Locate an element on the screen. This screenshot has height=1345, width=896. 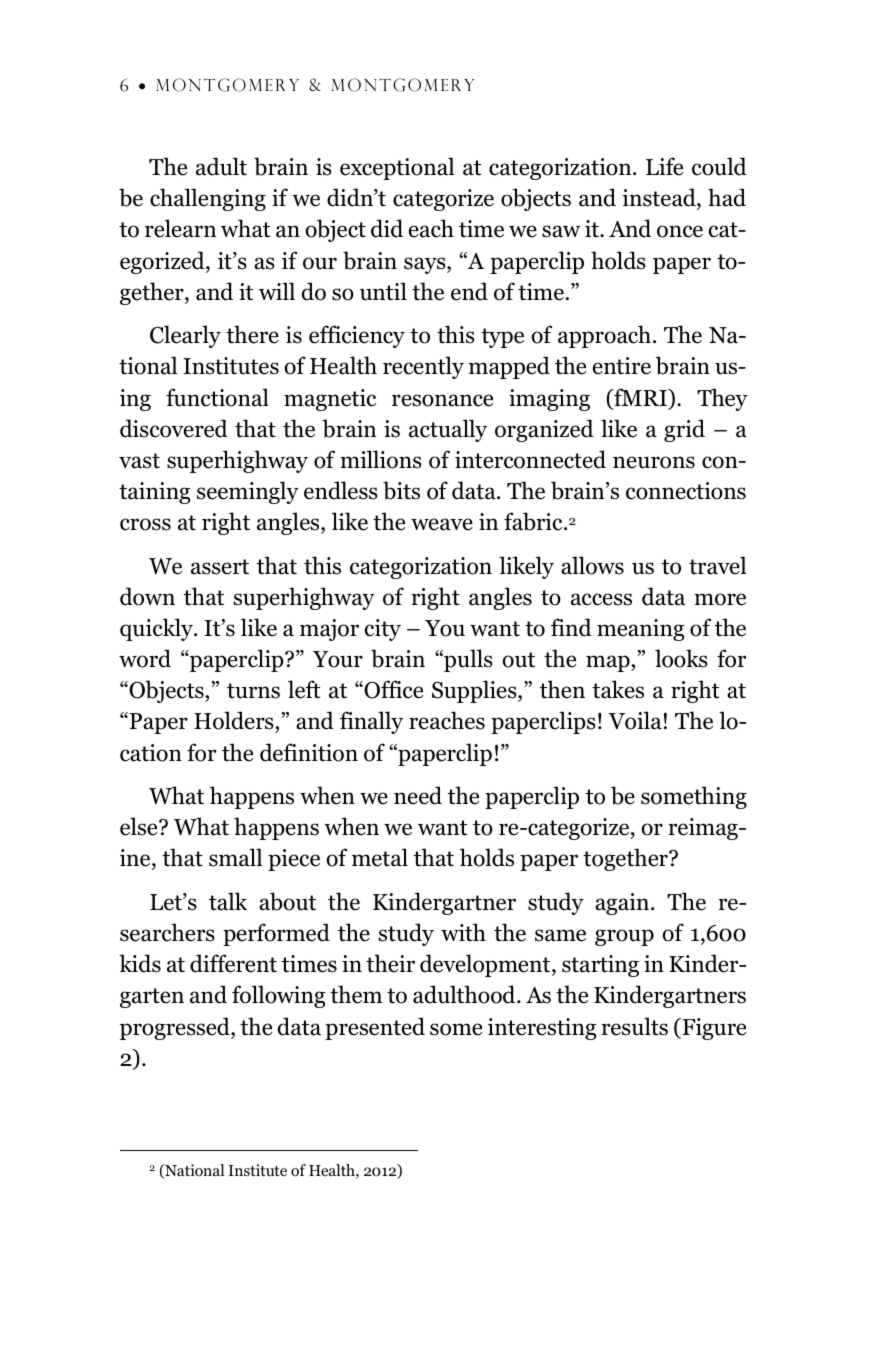
progressed is located at coordinates (176, 1028).
